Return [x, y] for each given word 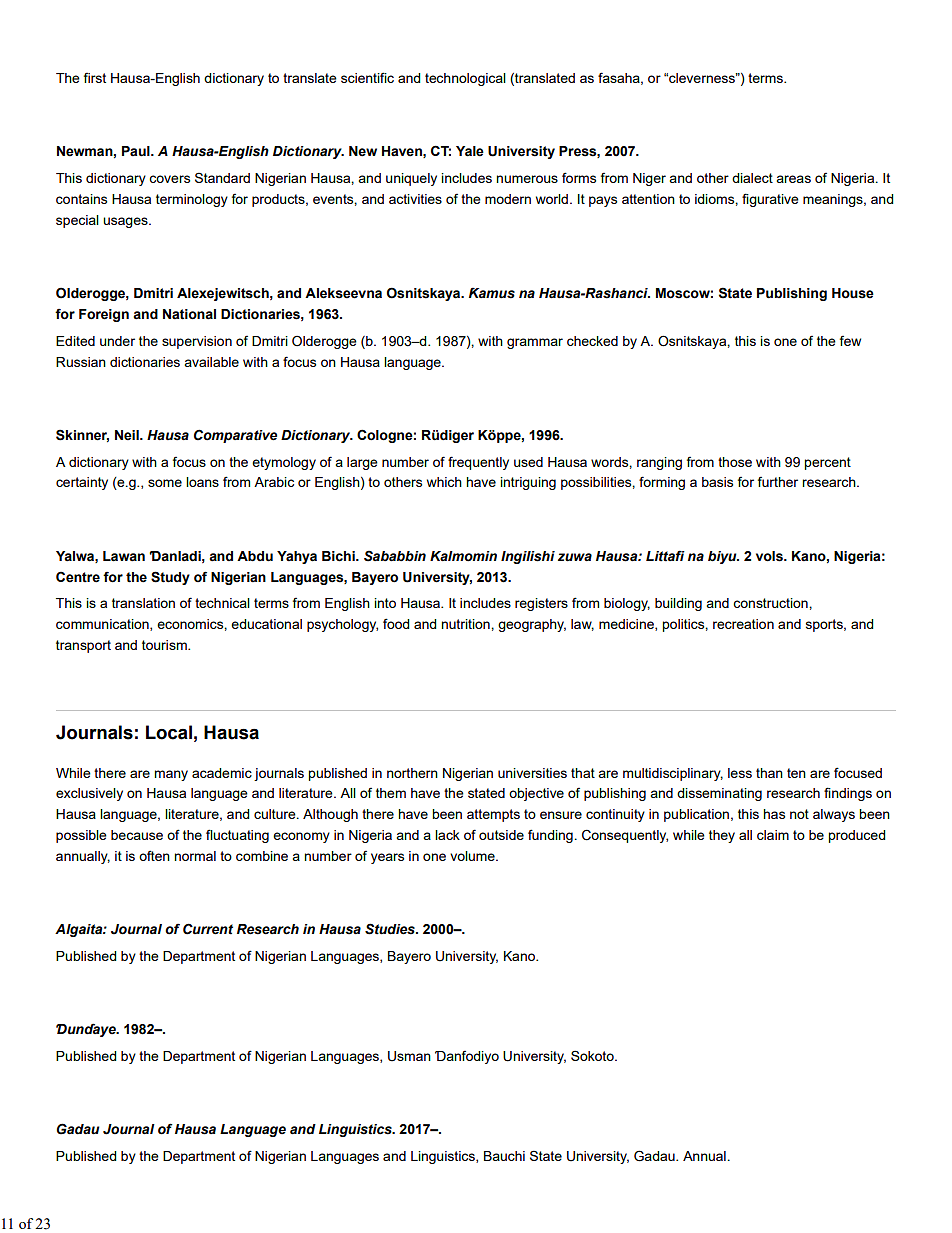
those [735, 462]
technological [465, 79]
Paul [137, 151]
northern [412, 773]
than [769, 773]
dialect [752, 178]
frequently [478, 463]
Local [169, 732]
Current [208, 929]
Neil [128, 435]
